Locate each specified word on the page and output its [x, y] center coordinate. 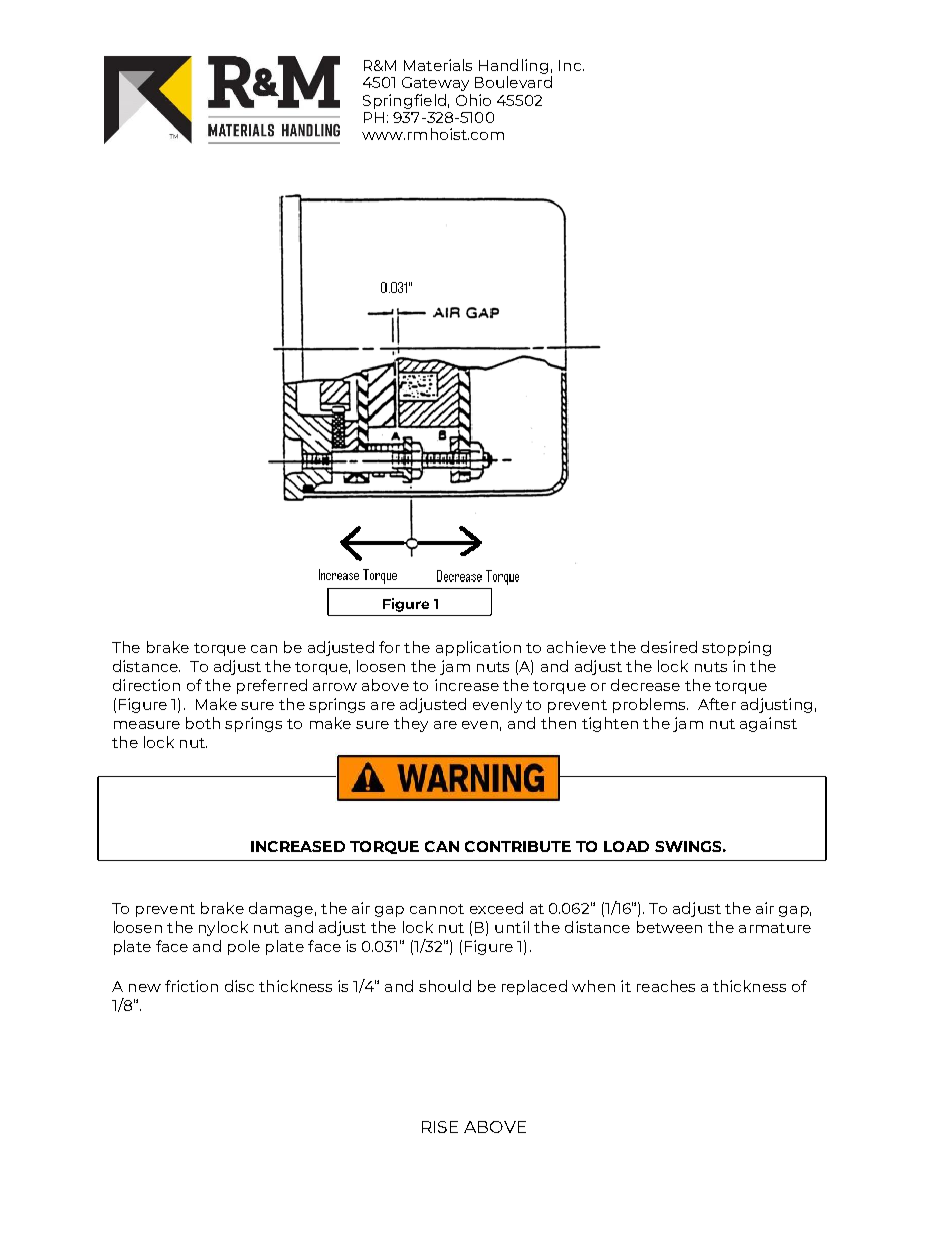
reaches [666, 986]
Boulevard [513, 82]
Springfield [404, 101]
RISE [440, 1127]
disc [239, 986]
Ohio [473, 100]
